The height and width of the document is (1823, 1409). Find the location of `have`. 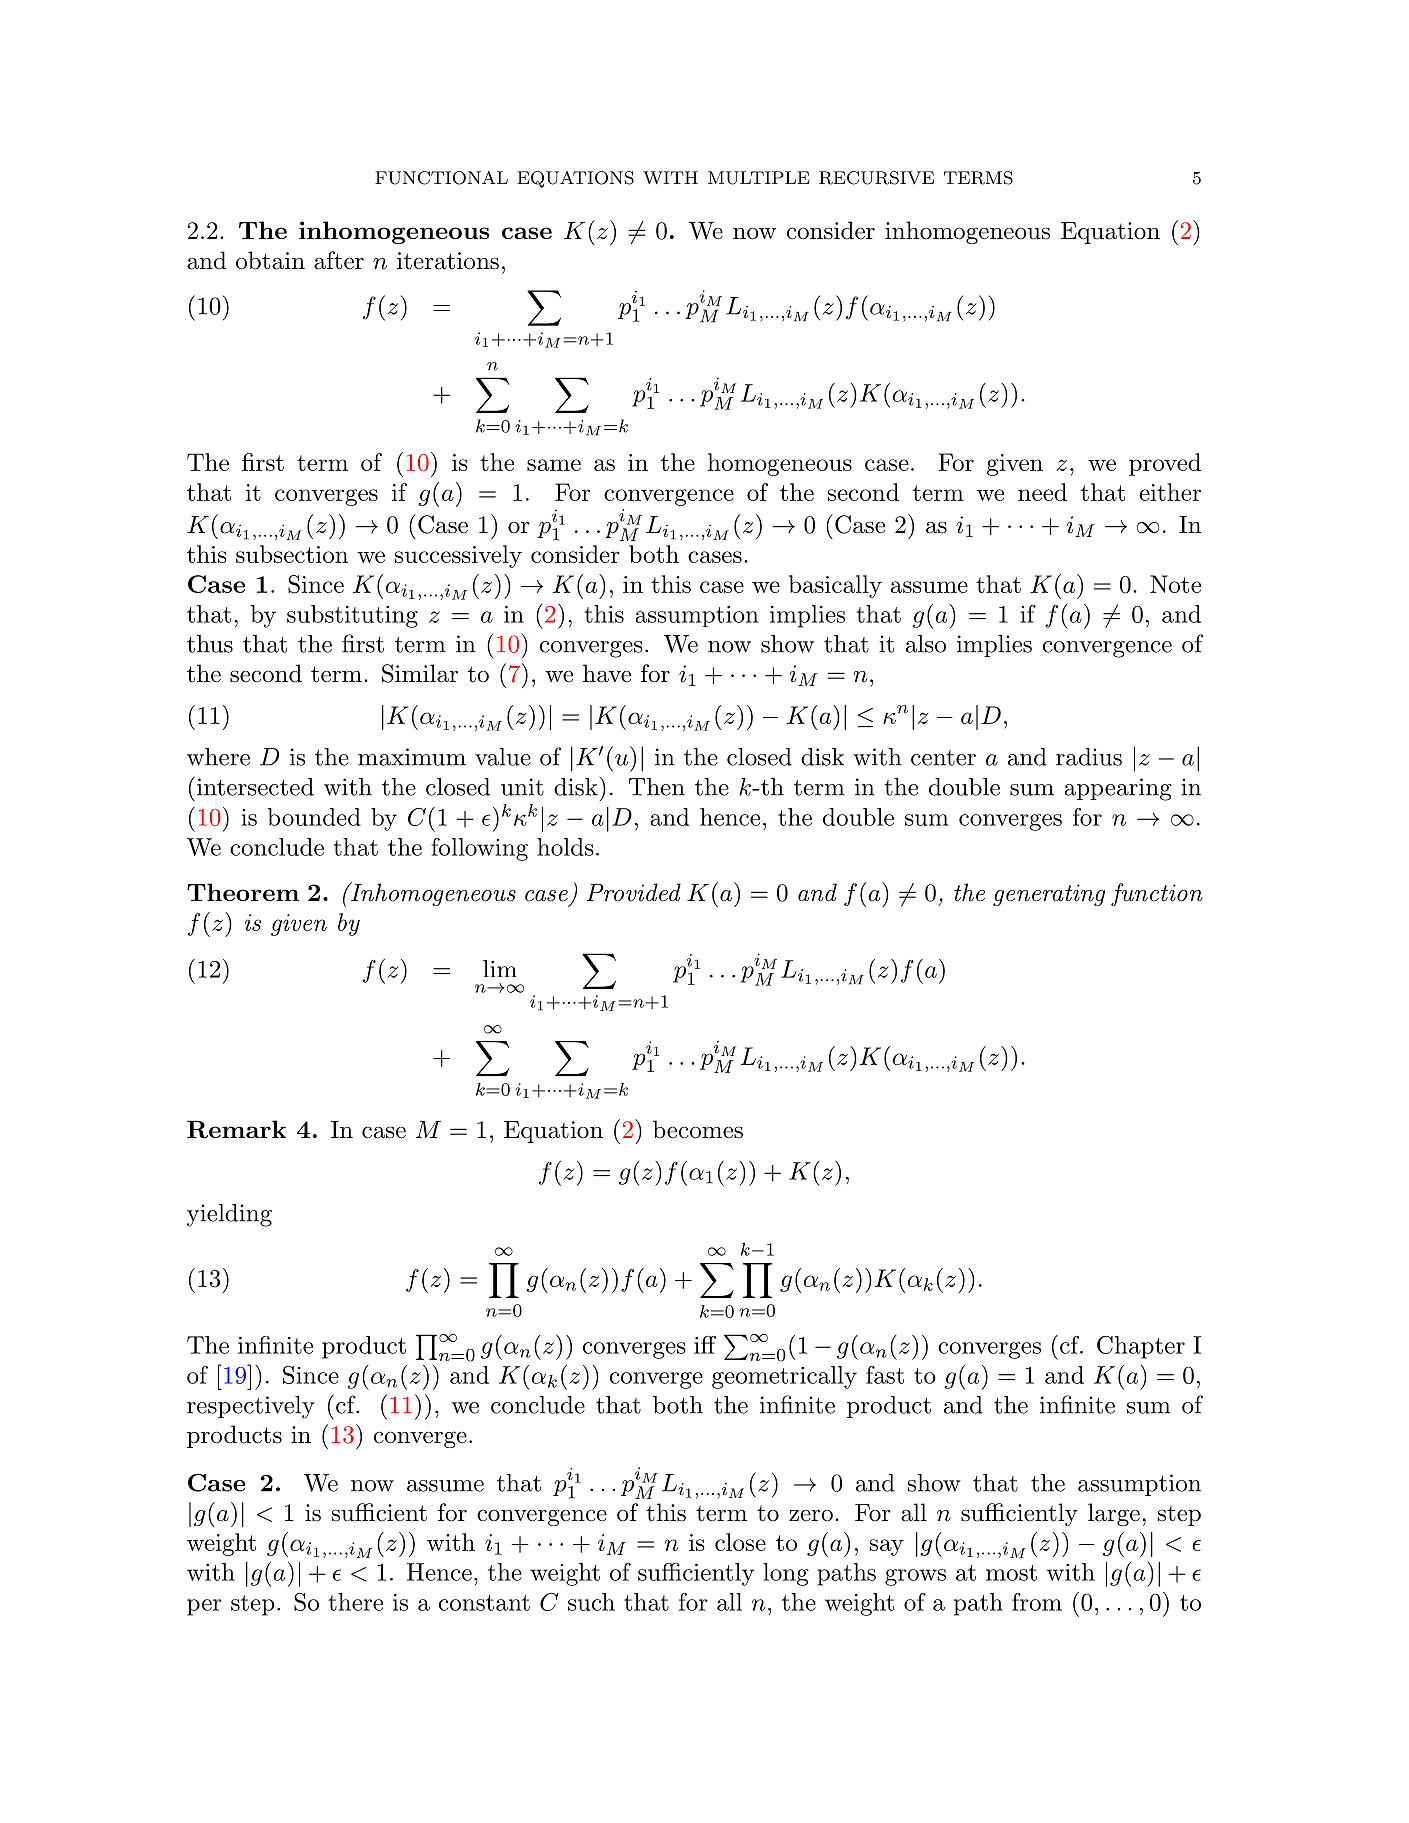

have is located at coordinates (607, 673).
